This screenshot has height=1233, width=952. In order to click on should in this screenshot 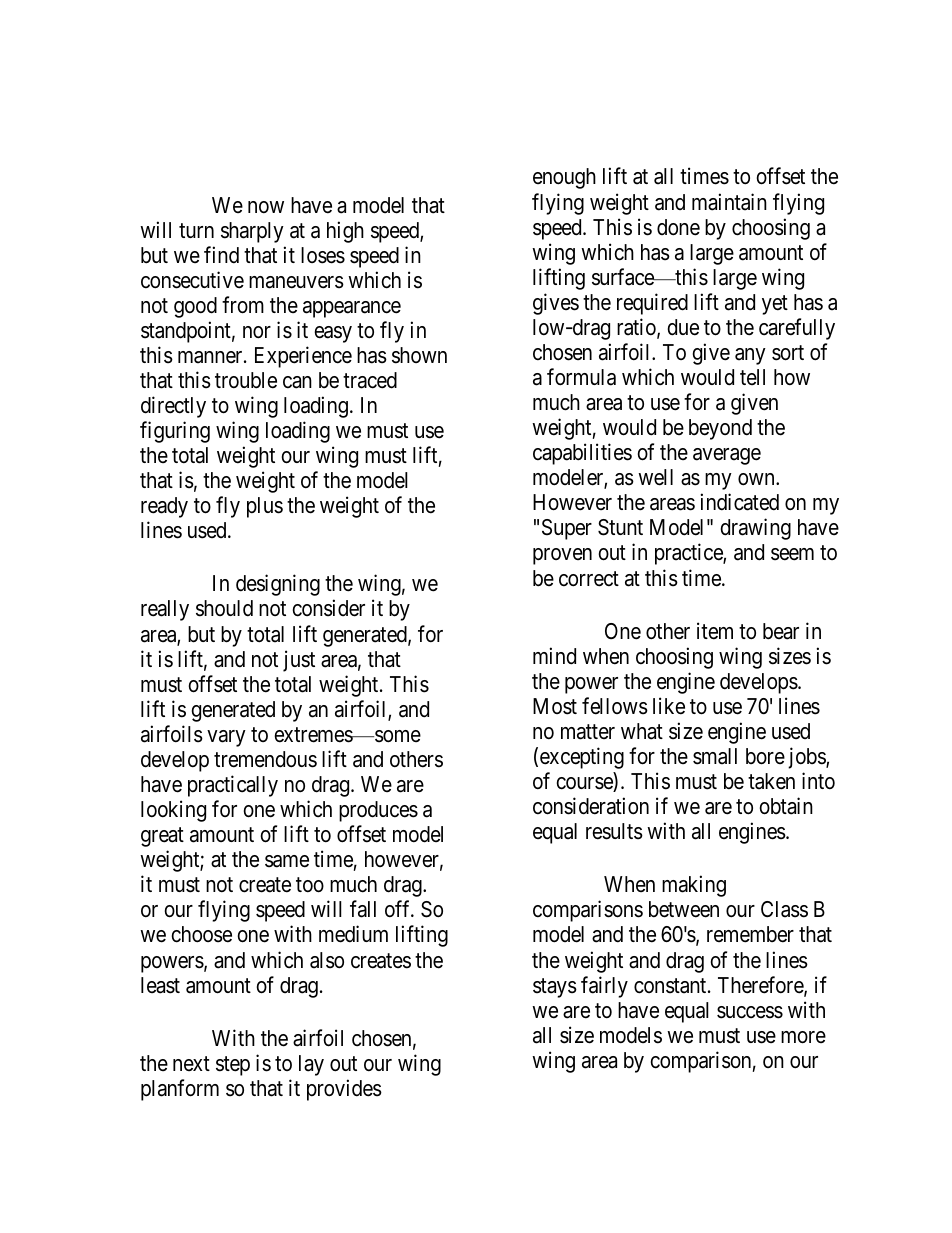, I will do `click(224, 608)`.
